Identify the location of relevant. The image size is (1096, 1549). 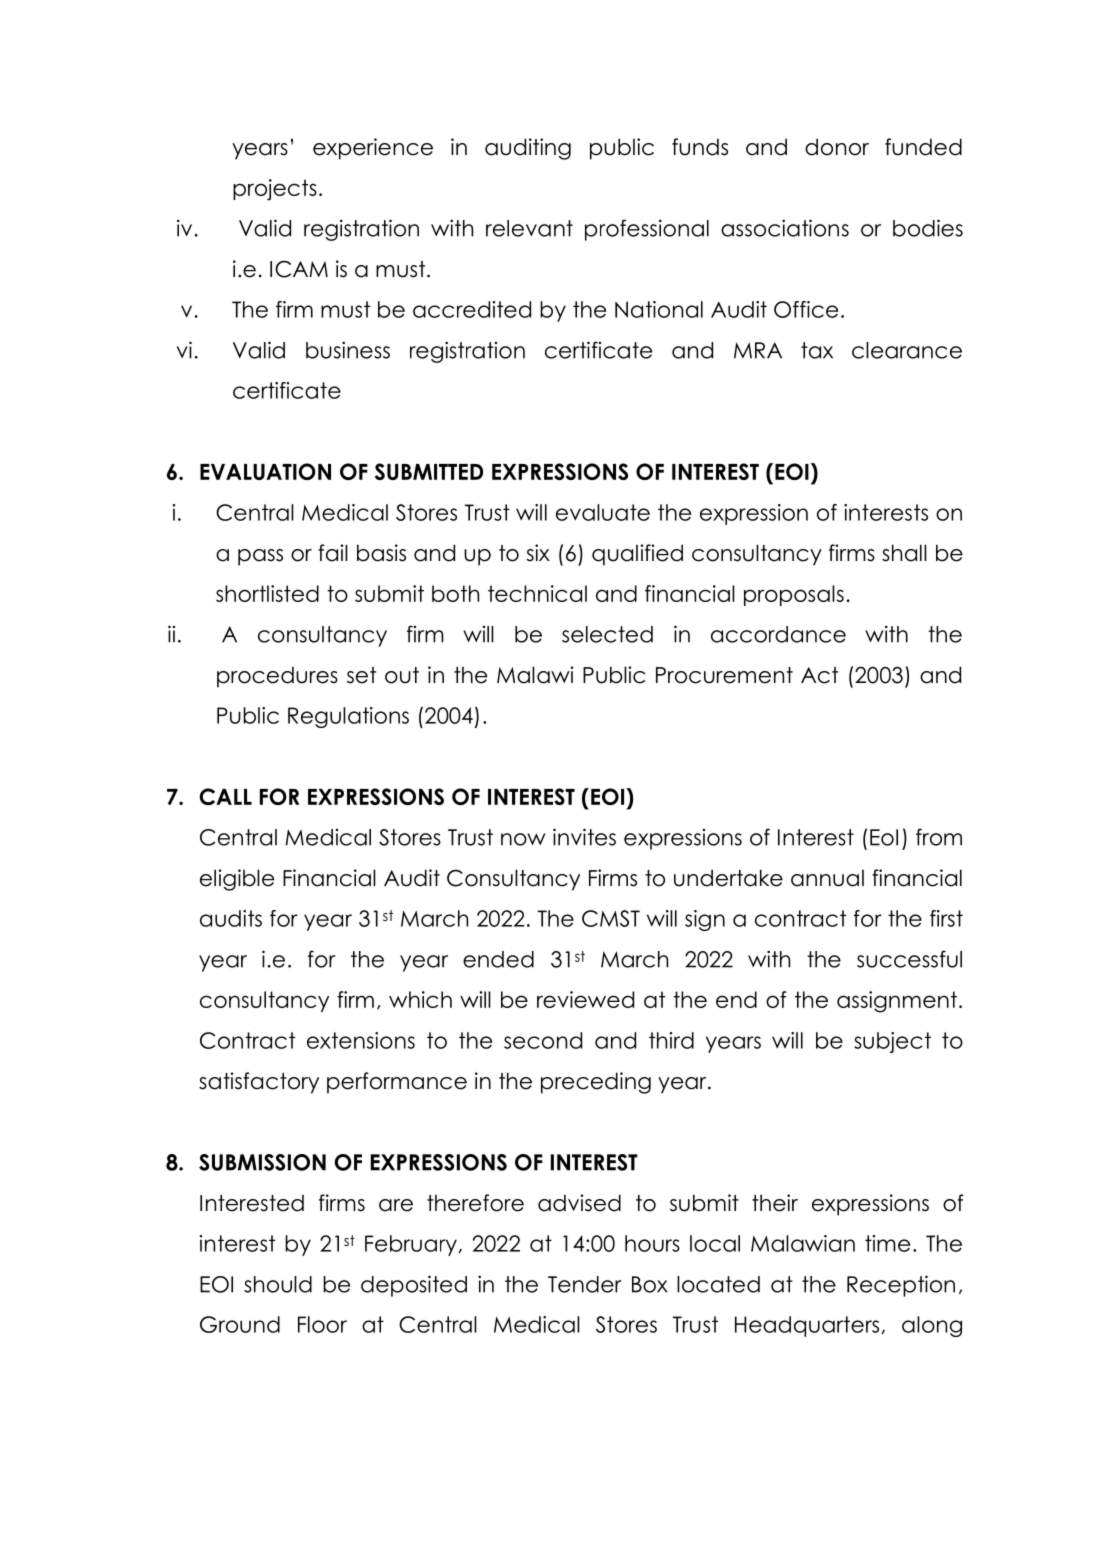
(529, 228).
